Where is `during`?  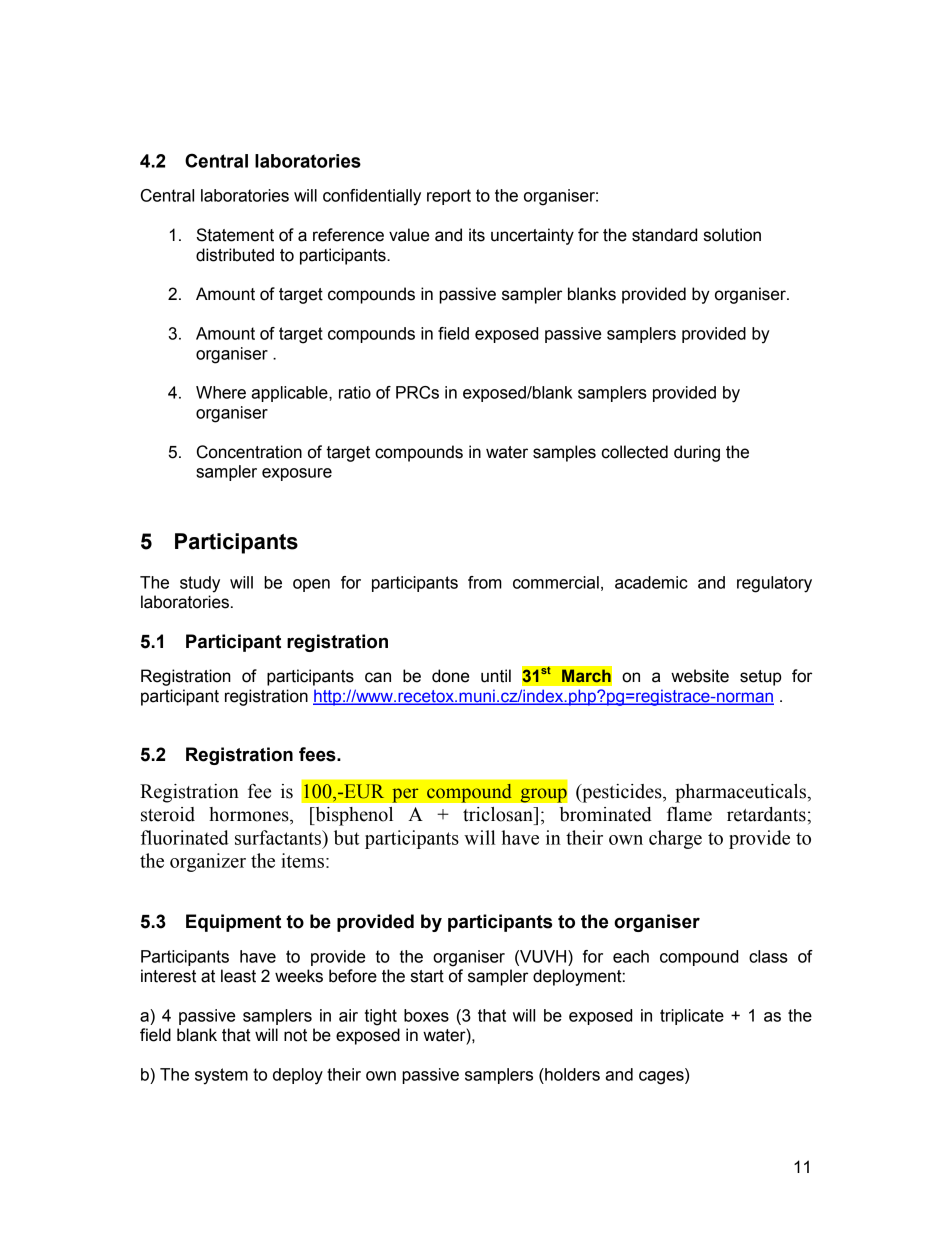
during is located at coordinates (697, 453).
